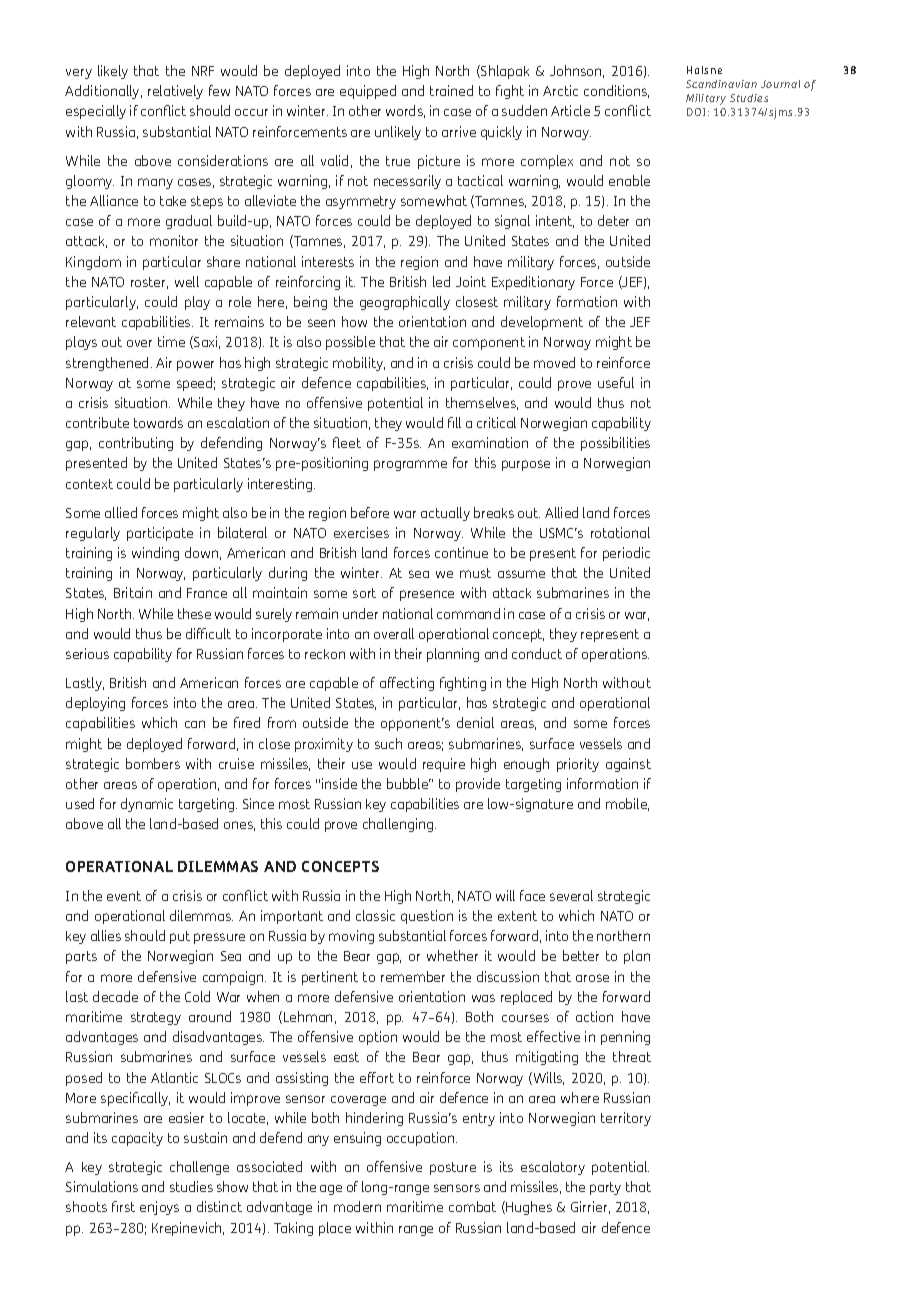 This page has width=924, height=1308. I want to click on party, so click(605, 1188).
